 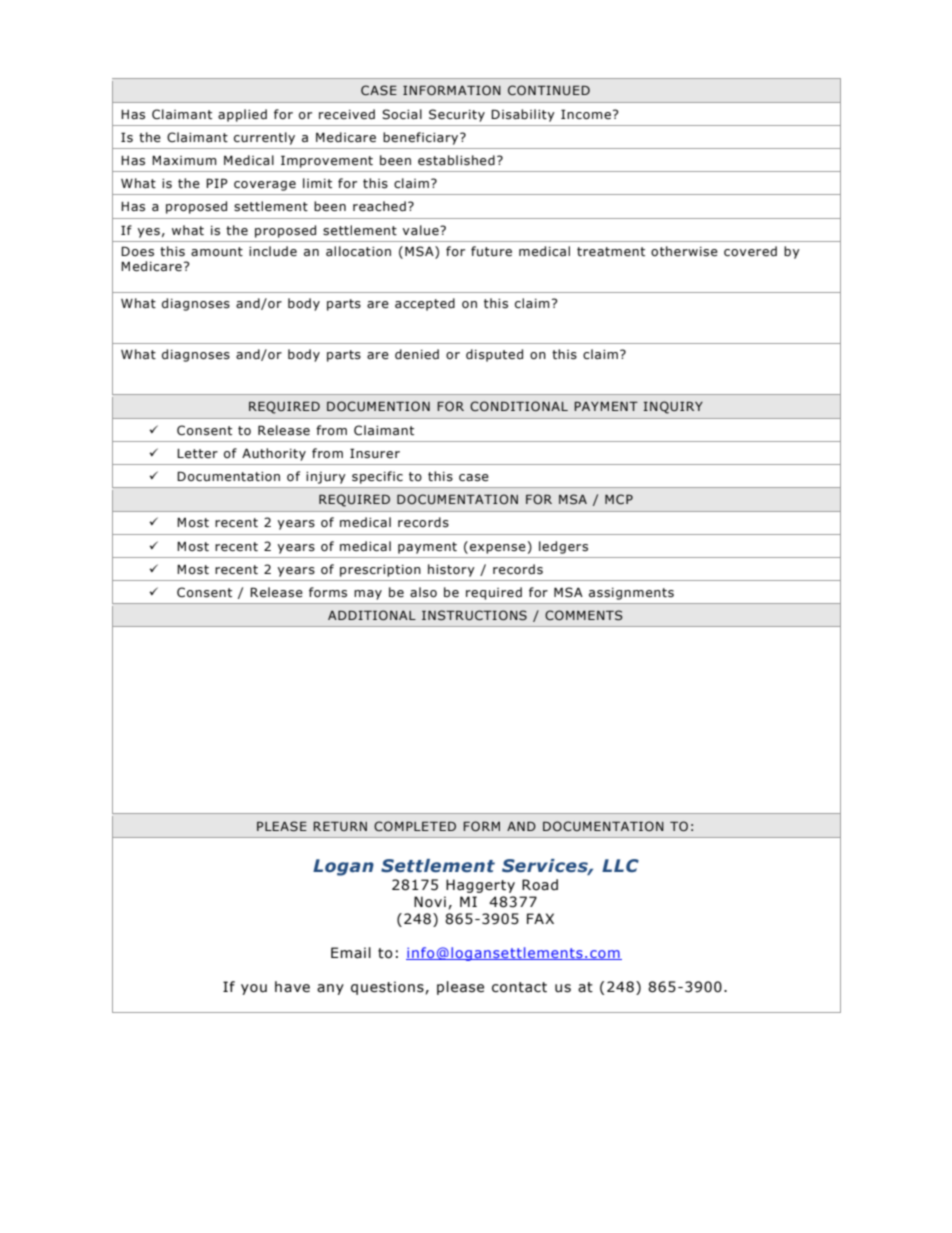 What do you see at coordinates (254, 989) in the page?
I see `you` at bounding box center [254, 989].
